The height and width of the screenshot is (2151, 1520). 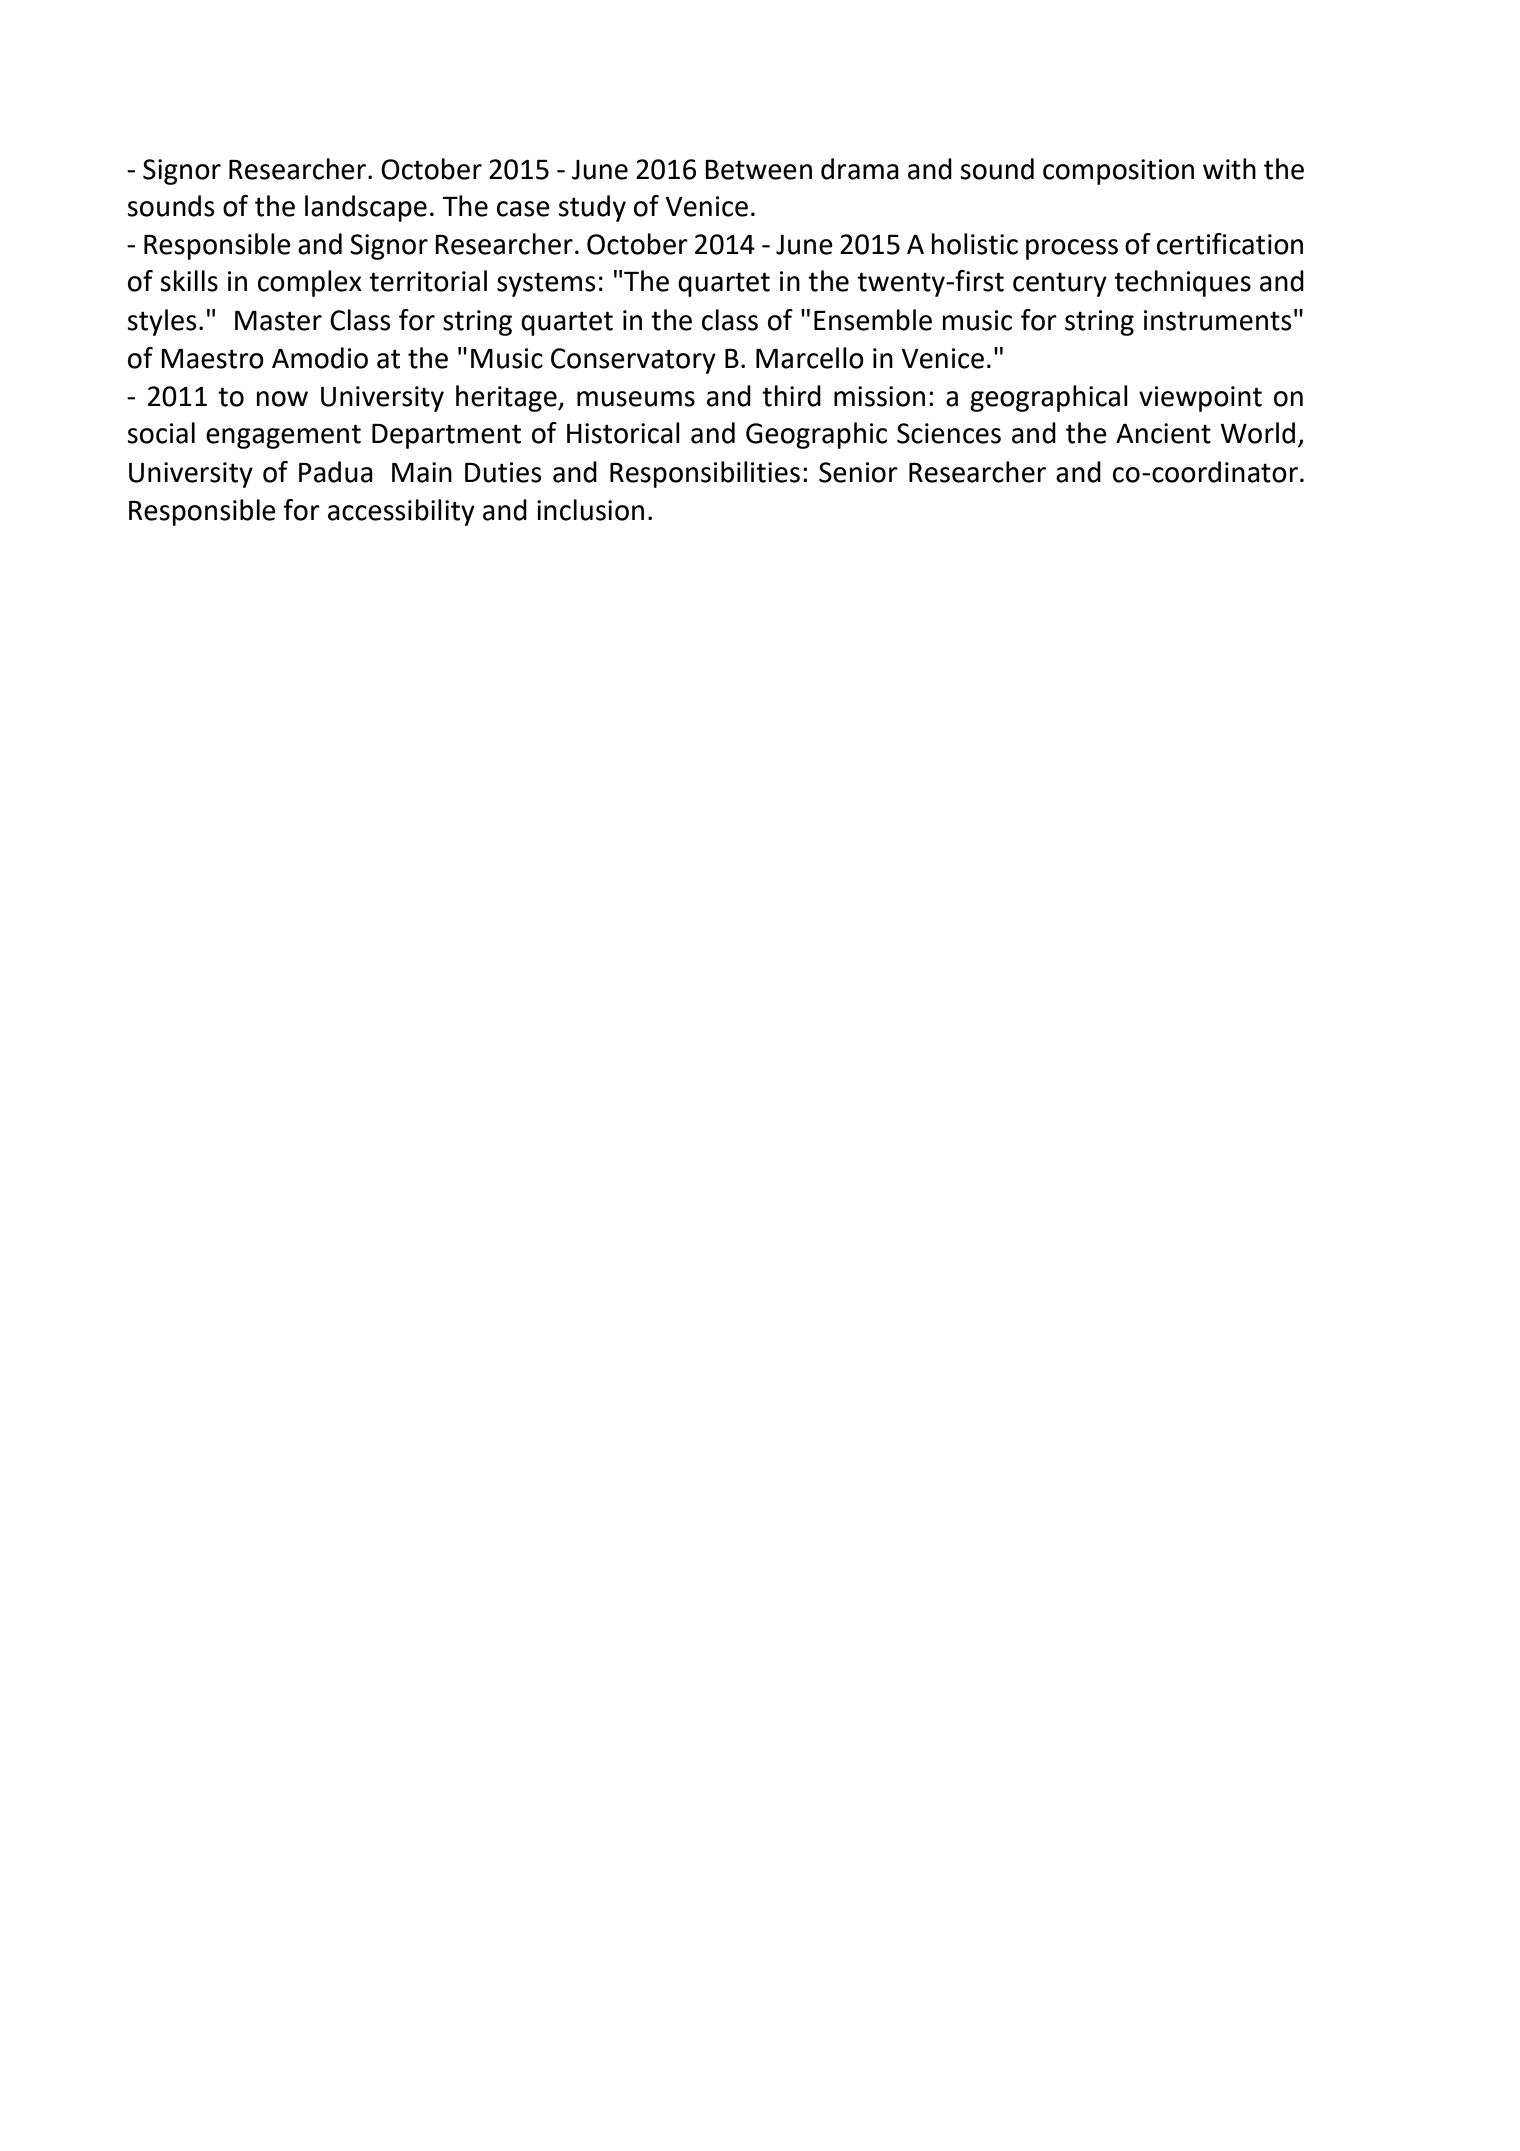 What do you see at coordinates (401, 512) in the screenshot?
I see `accessibility` at bounding box center [401, 512].
